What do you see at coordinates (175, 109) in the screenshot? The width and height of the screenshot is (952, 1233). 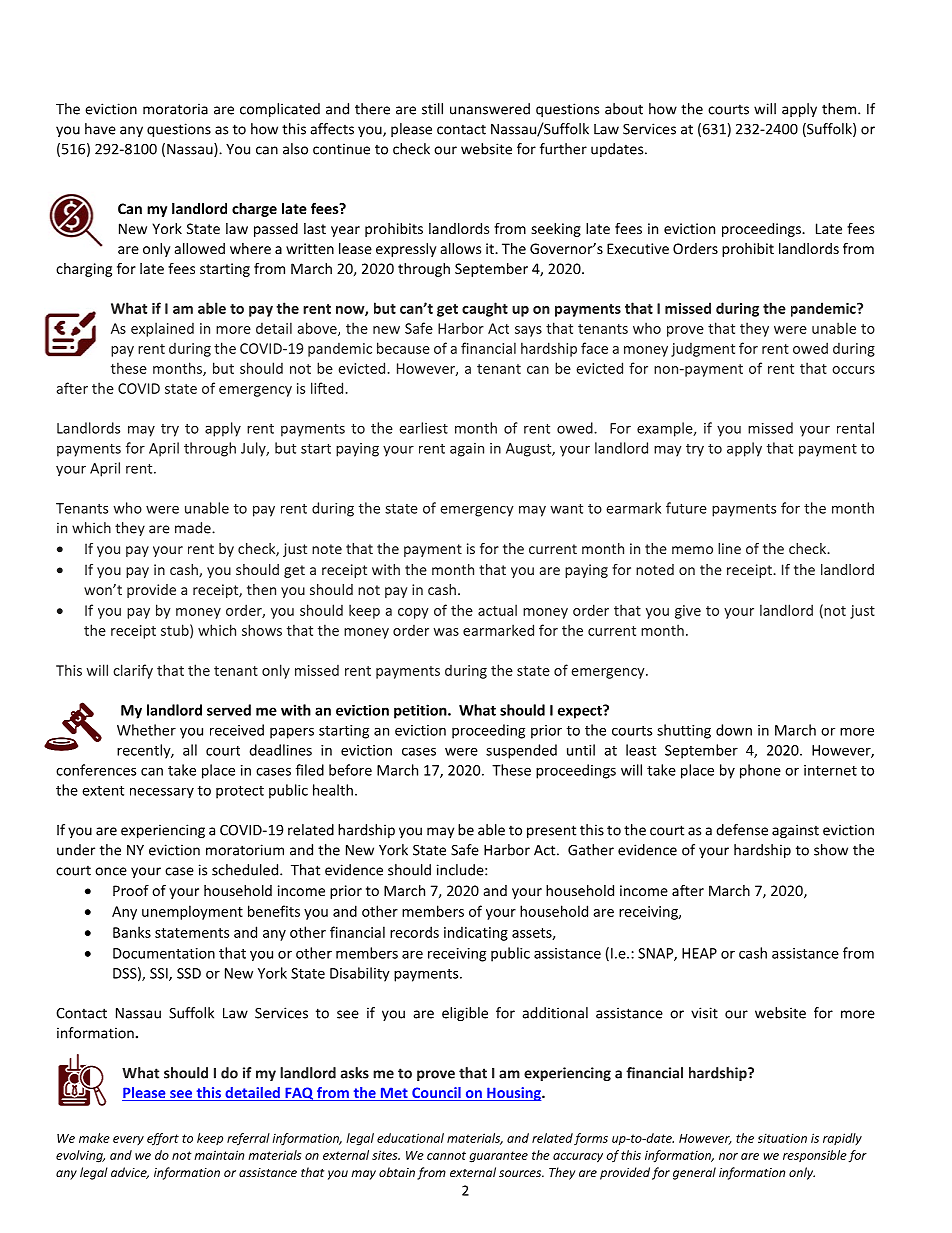 I see `moratoria` at bounding box center [175, 109].
